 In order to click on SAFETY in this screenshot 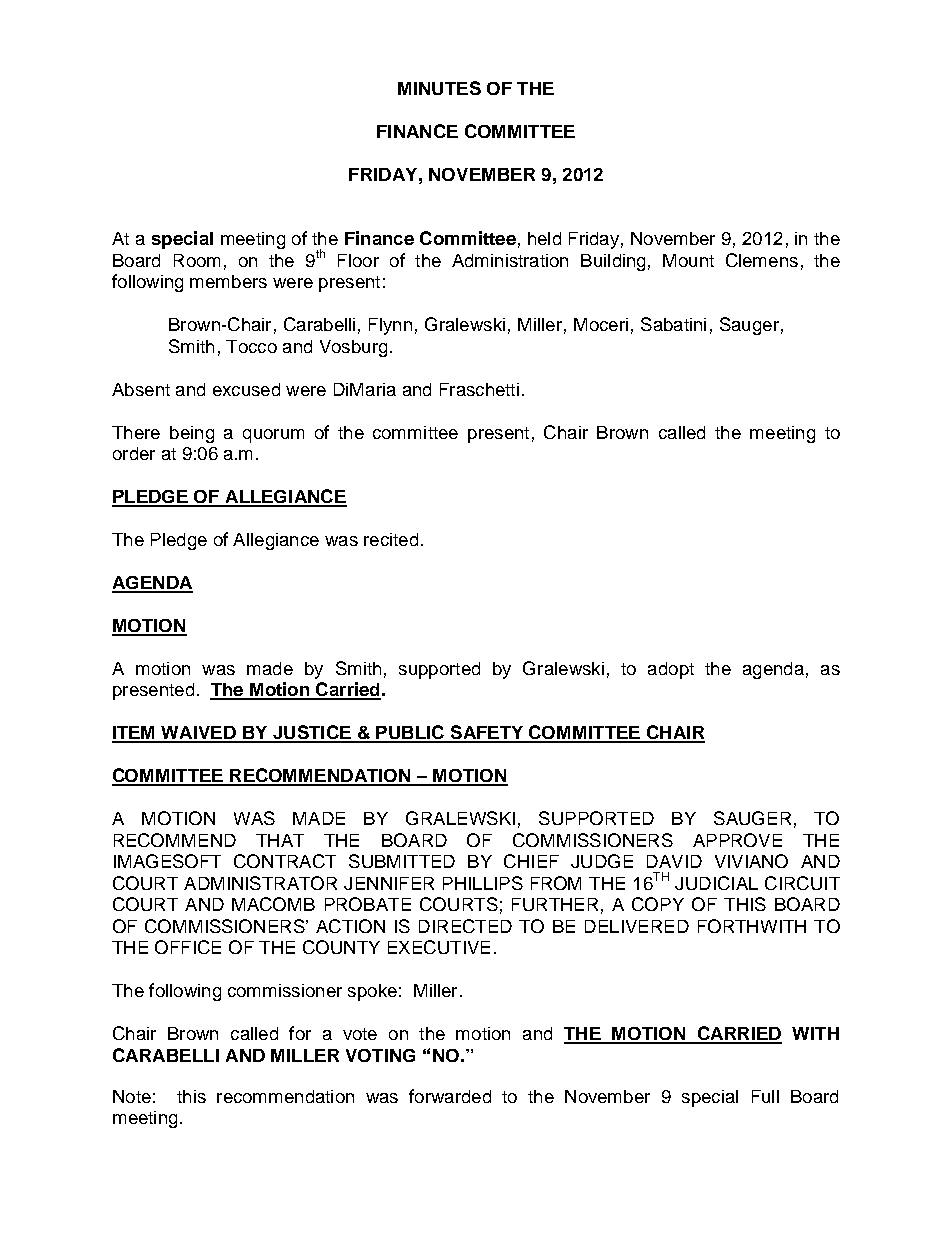, I will do `click(487, 733)`.
